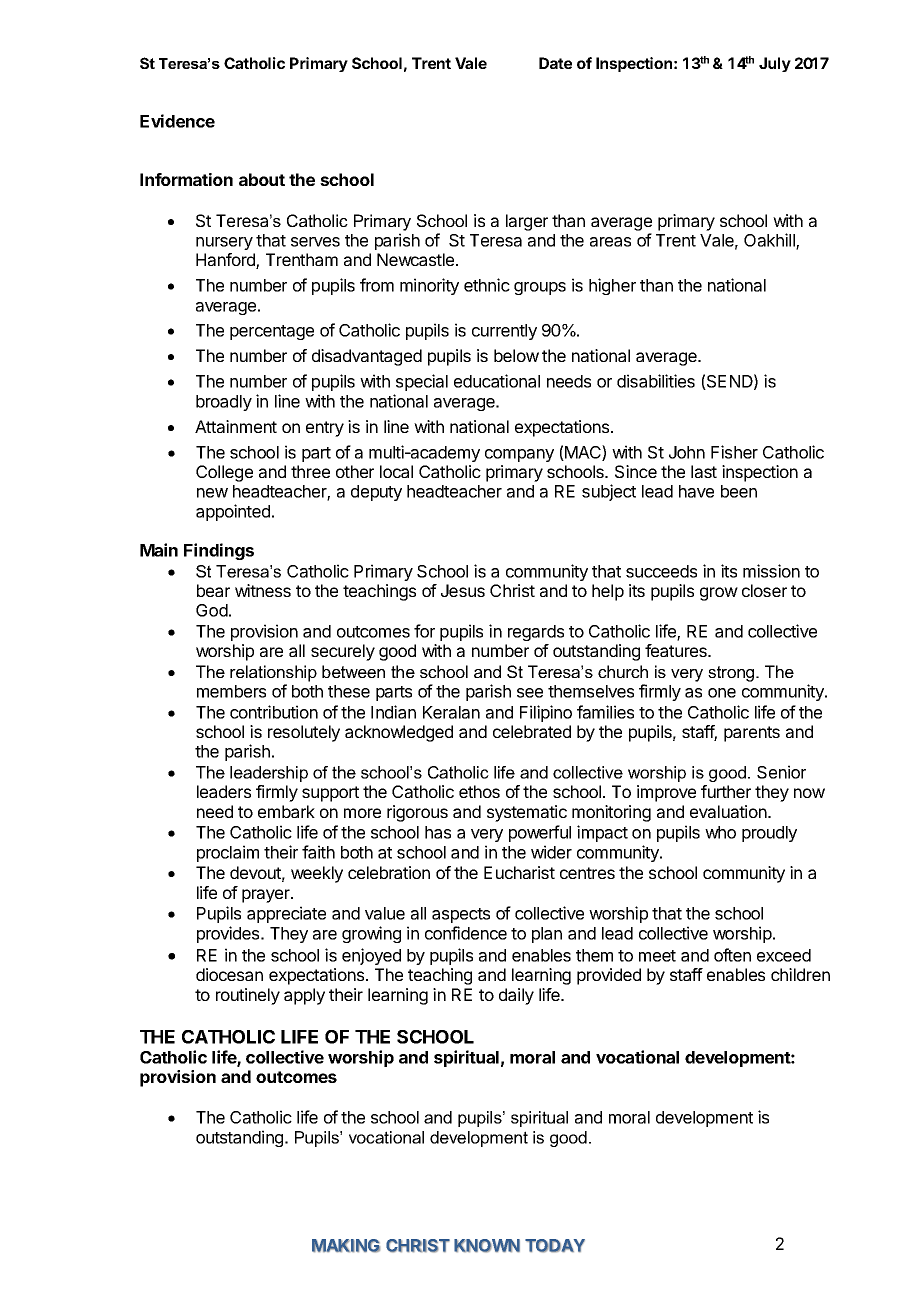  I want to click on July, so click(775, 64).
